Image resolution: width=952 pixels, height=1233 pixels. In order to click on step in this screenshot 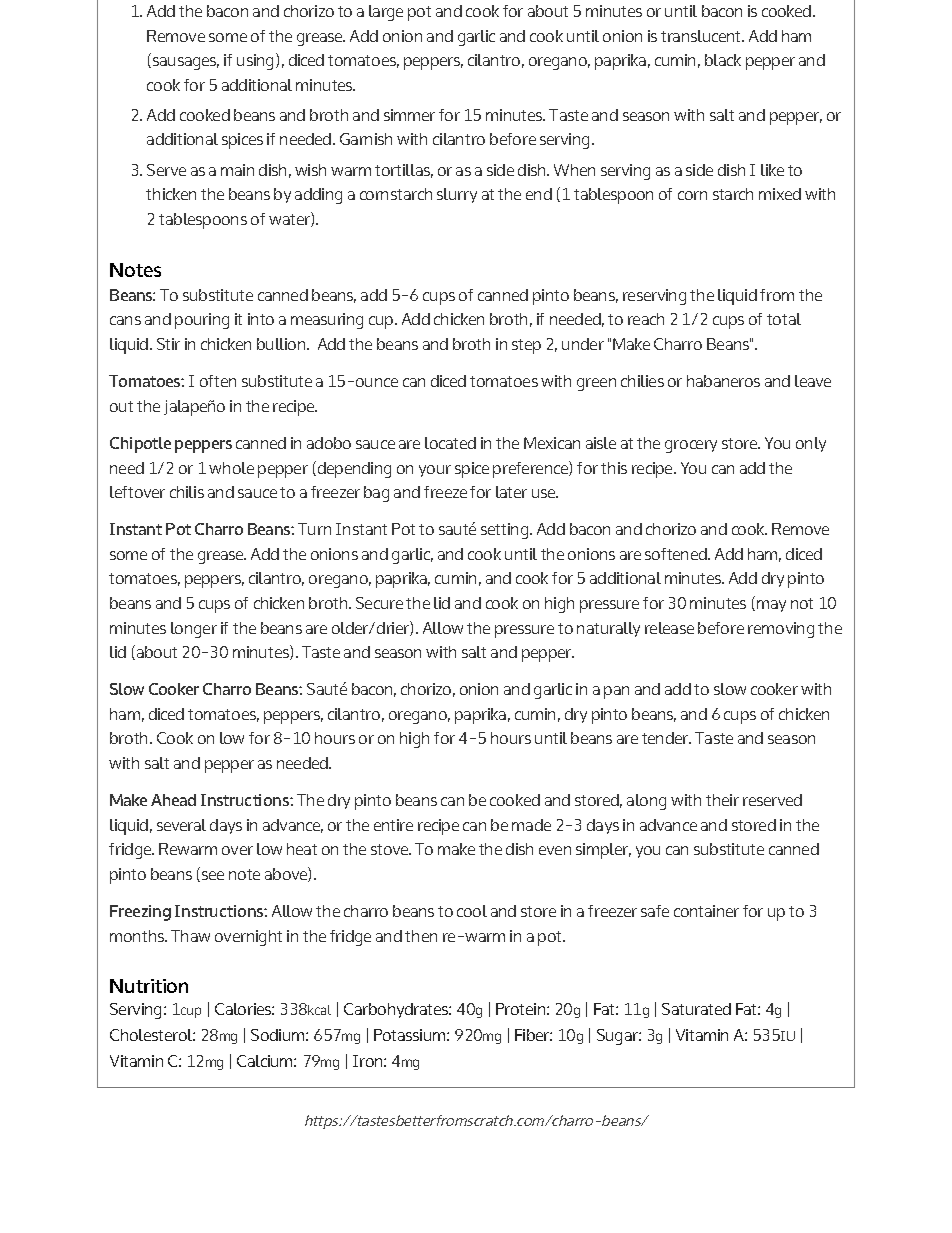, I will do `click(526, 346)`.
